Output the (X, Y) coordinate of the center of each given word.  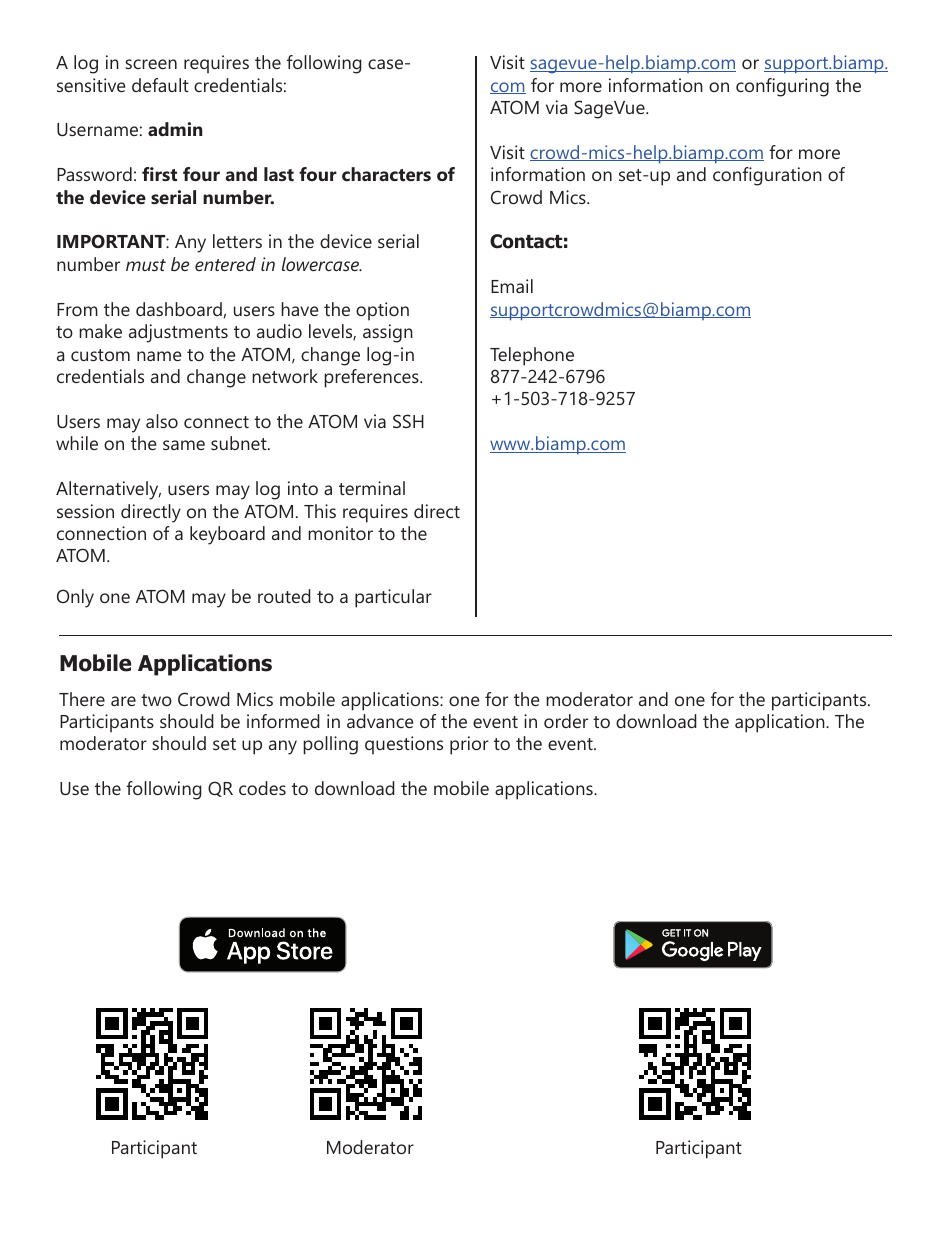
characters (386, 174)
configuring (782, 87)
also (162, 421)
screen (151, 64)
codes (262, 788)
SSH (408, 421)
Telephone (532, 356)
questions (404, 745)
